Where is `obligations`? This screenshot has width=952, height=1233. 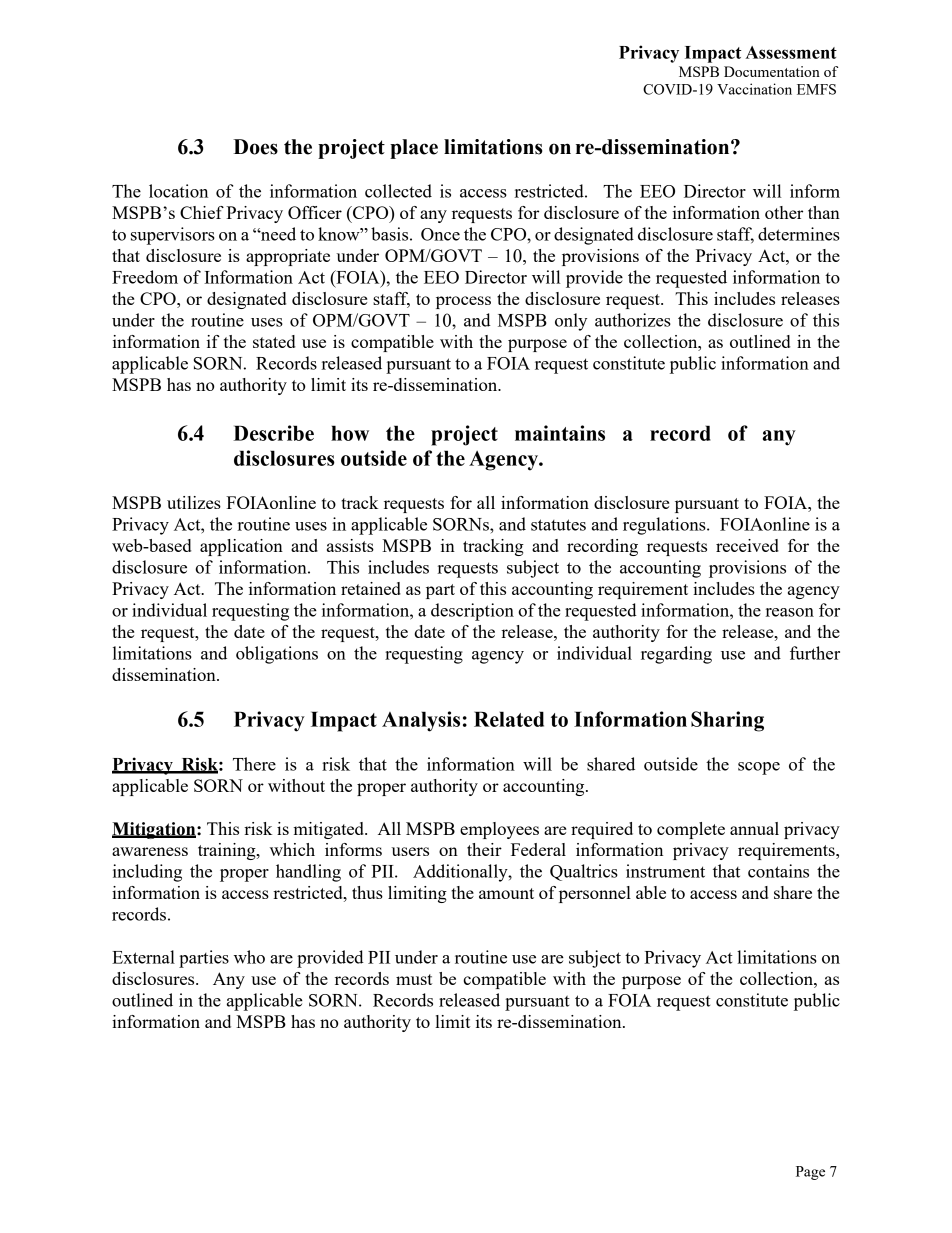
obligations is located at coordinates (277, 655).
